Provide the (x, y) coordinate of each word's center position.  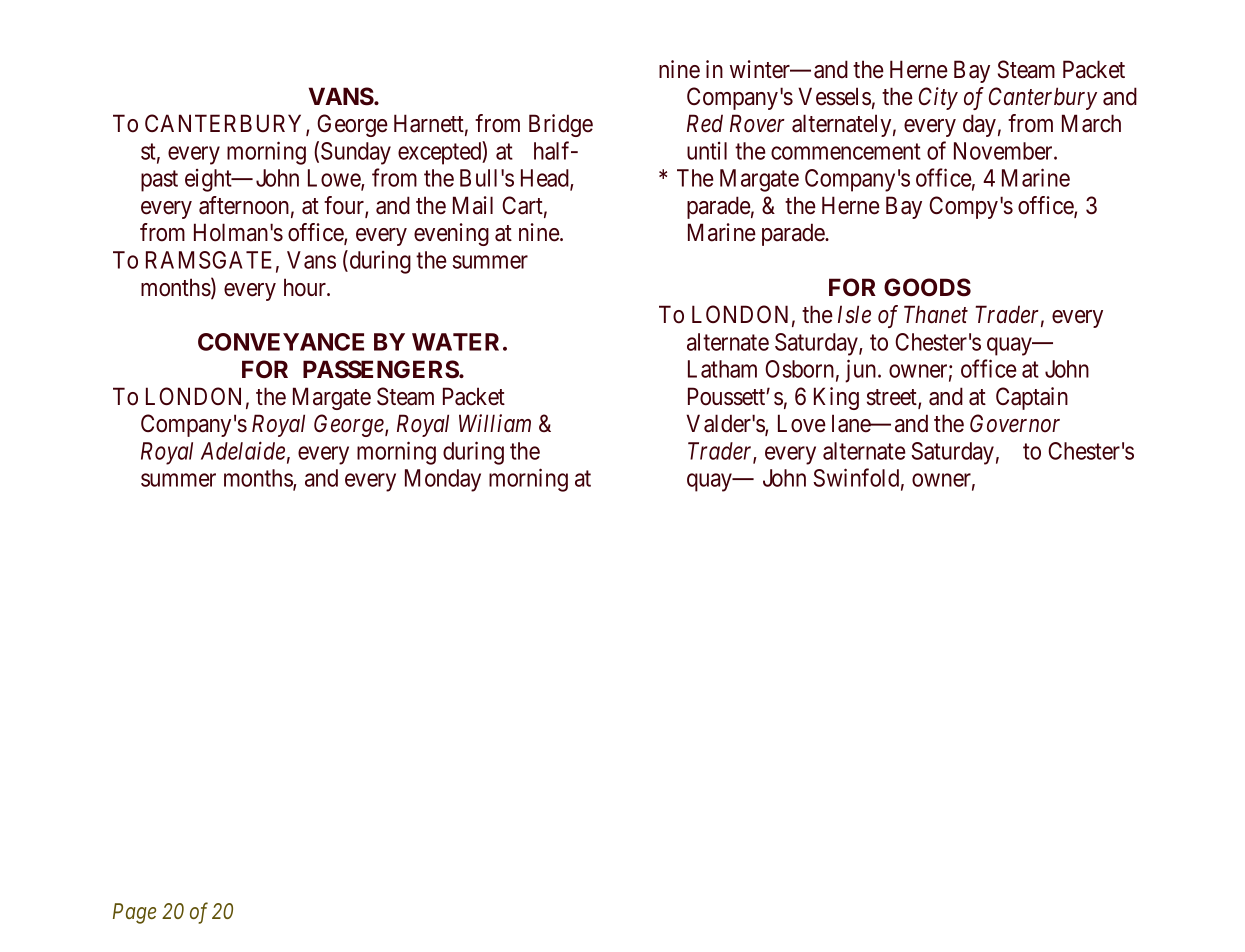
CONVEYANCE (281, 342)
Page (134, 913)
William (495, 423)
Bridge (561, 125)
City (938, 98)
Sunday (356, 153)
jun (862, 371)
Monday (443, 480)
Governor (1015, 423)
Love (802, 423)
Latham (722, 369)
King (836, 398)
